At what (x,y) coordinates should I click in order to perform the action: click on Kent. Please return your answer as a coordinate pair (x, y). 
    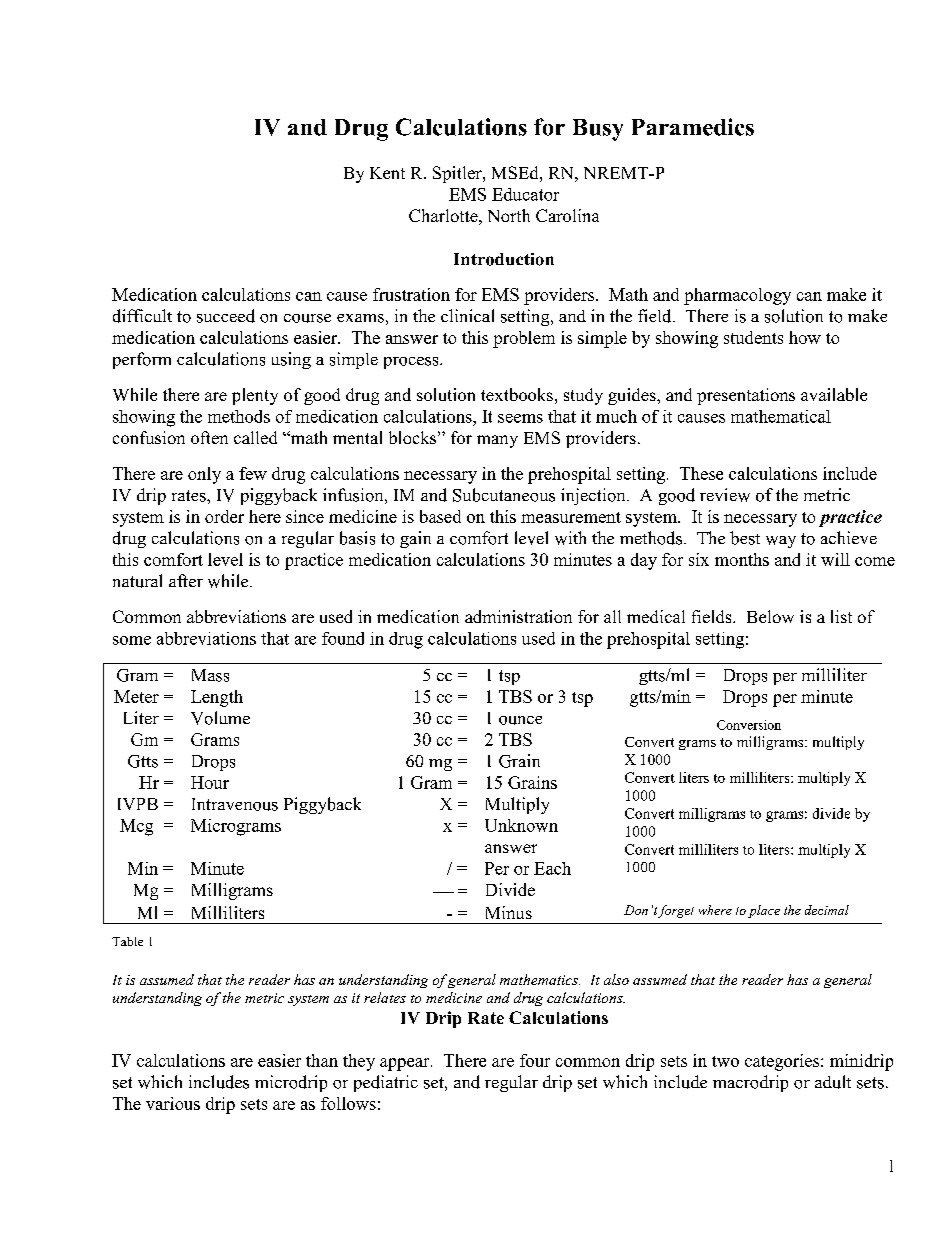
    Looking at the image, I should click on (387, 173).
